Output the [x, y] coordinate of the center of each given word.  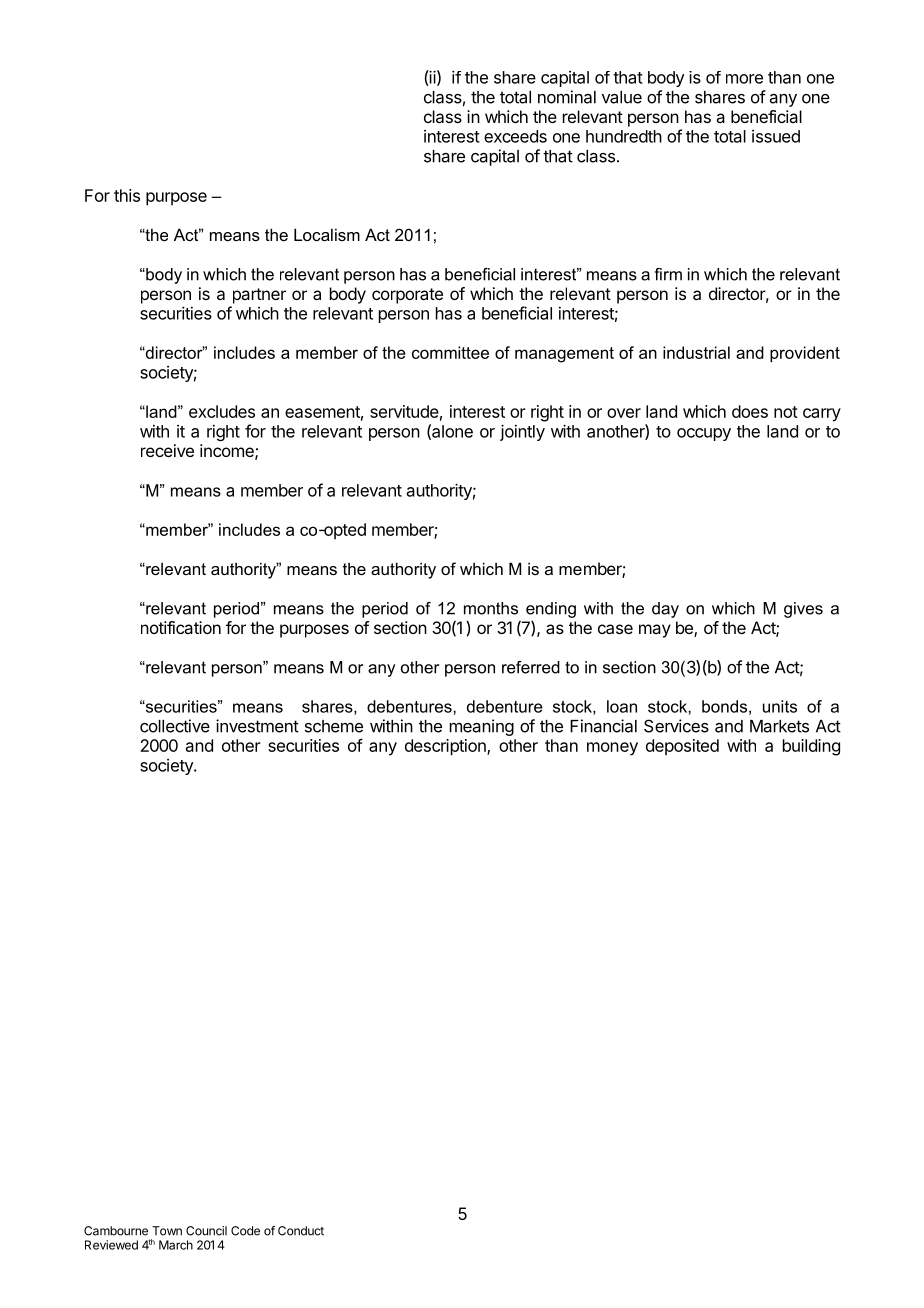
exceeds [515, 136]
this [127, 195]
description [446, 747]
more [744, 79]
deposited [682, 747]
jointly [522, 432]
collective [175, 726]
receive [167, 450]
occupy [704, 434]
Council [206, 1231]
